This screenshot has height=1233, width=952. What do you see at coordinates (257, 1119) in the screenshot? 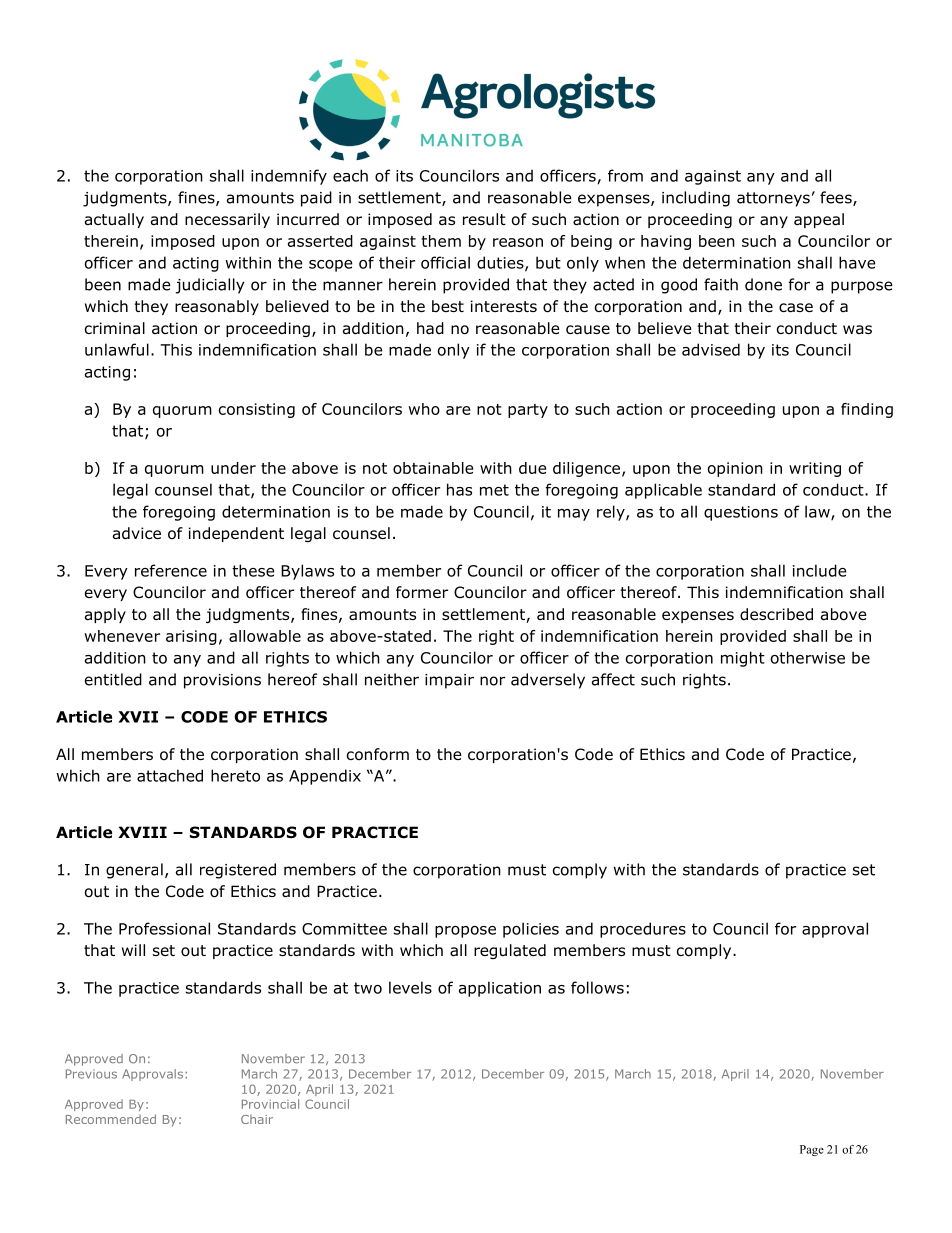
I see `Chair` at bounding box center [257, 1119].
